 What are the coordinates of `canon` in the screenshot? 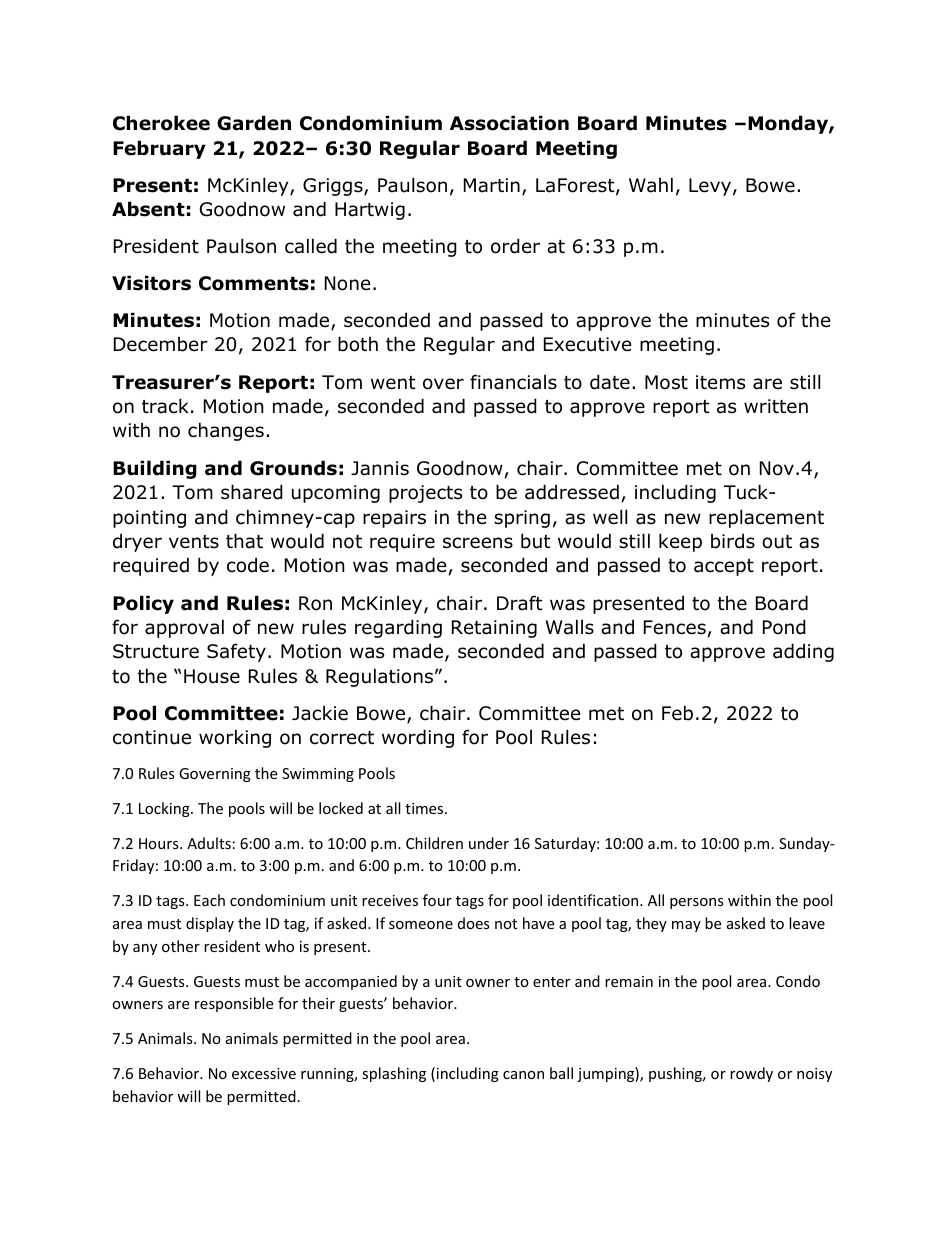 It's located at (523, 1075).
